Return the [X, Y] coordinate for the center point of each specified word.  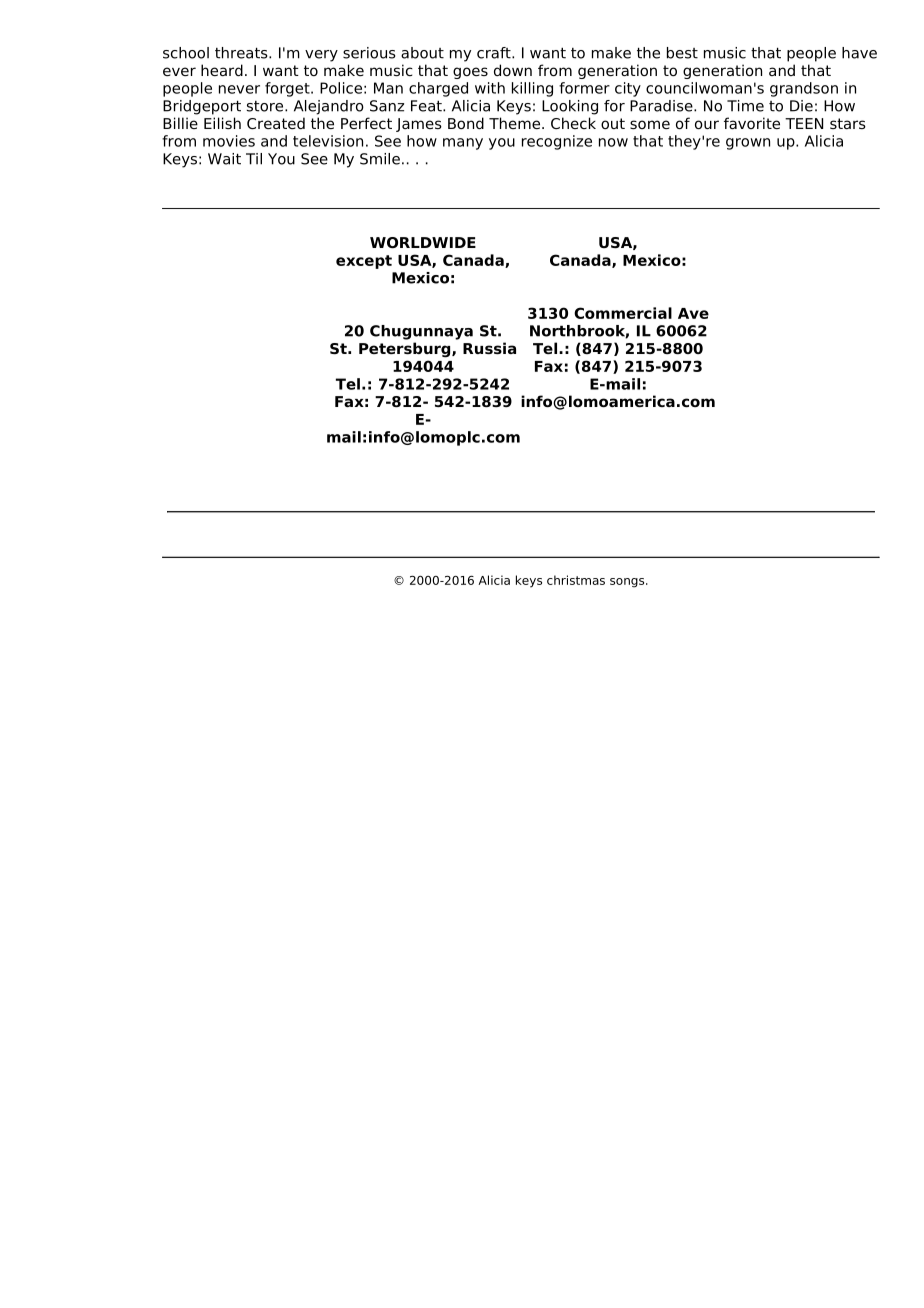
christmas [576, 580]
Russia [489, 348]
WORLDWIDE [423, 242]
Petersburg [406, 350]
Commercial [623, 313]
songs [628, 583]
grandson [804, 89]
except [364, 262]
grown [748, 144]
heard [222, 70]
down [513, 70]
